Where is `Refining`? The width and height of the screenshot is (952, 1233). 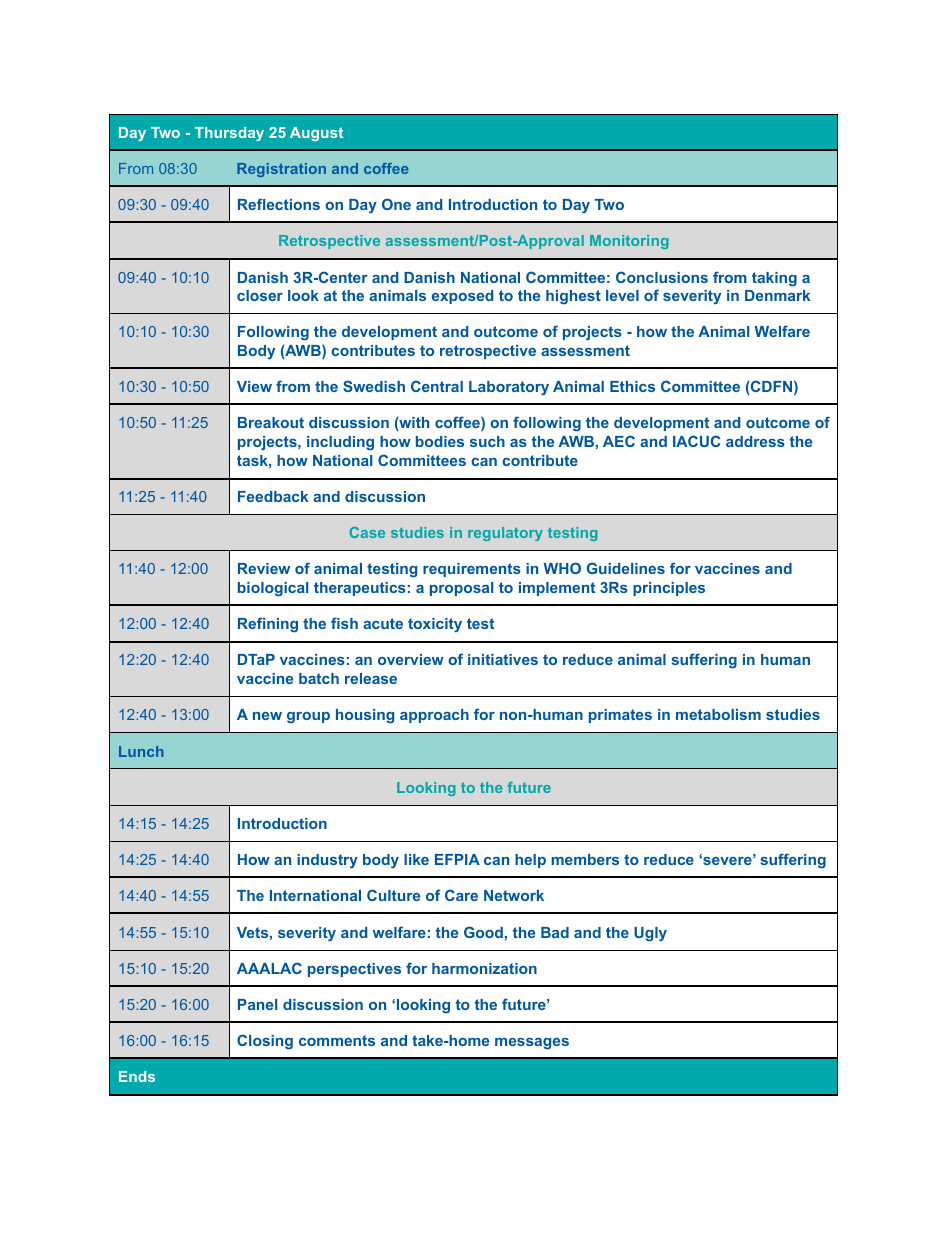
Refining is located at coordinates (268, 624).
